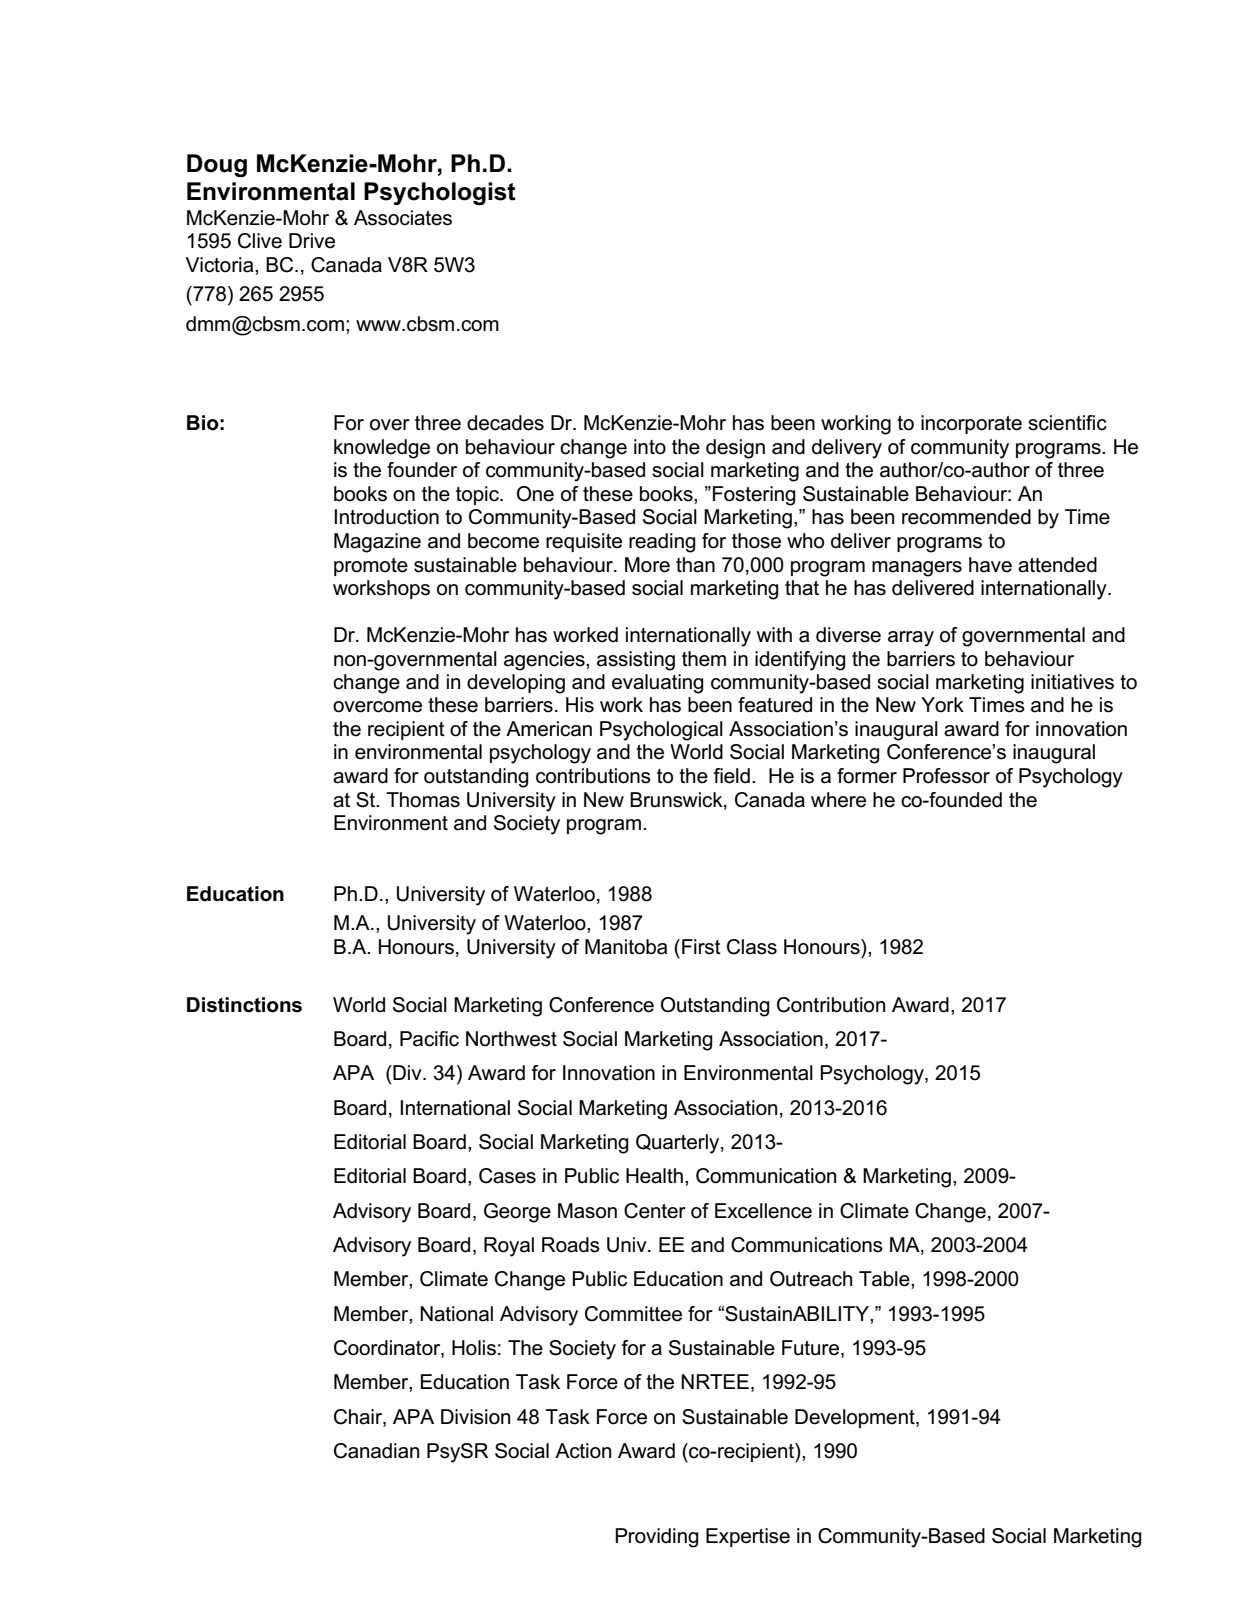 This screenshot has width=1251, height=1619. What do you see at coordinates (371, 567) in the screenshot?
I see `promote` at bounding box center [371, 567].
